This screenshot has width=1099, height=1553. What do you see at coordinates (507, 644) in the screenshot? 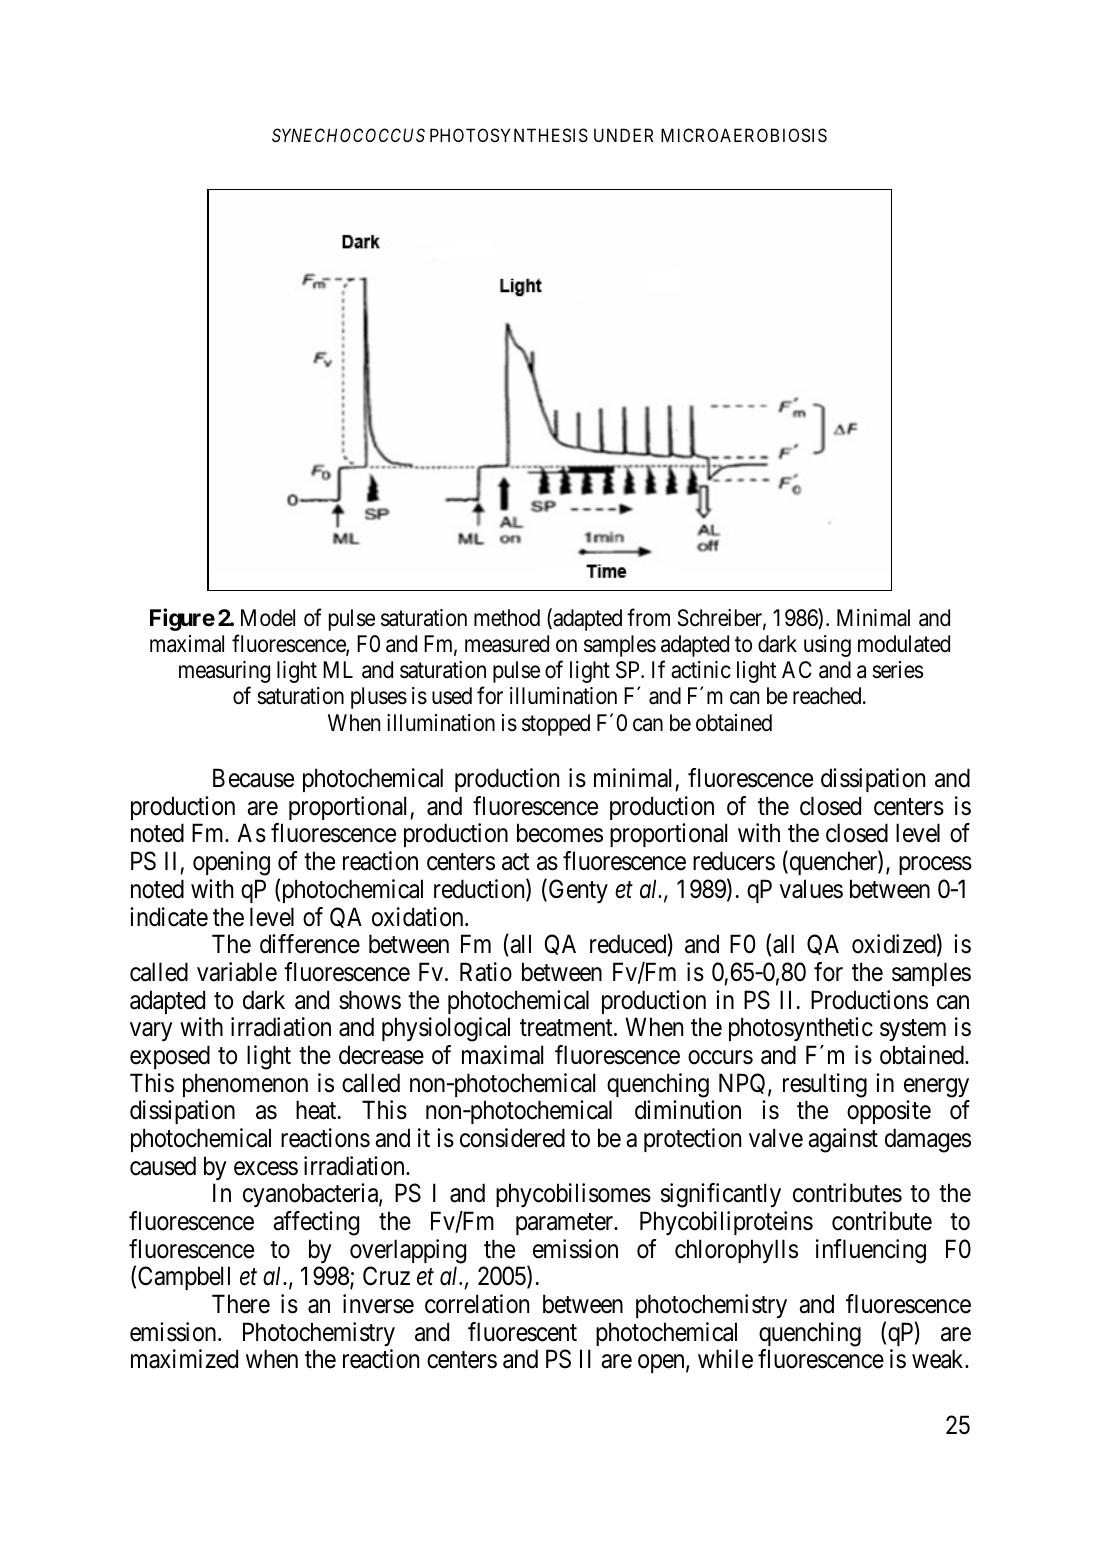
I see `measured` at bounding box center [507, 644].
